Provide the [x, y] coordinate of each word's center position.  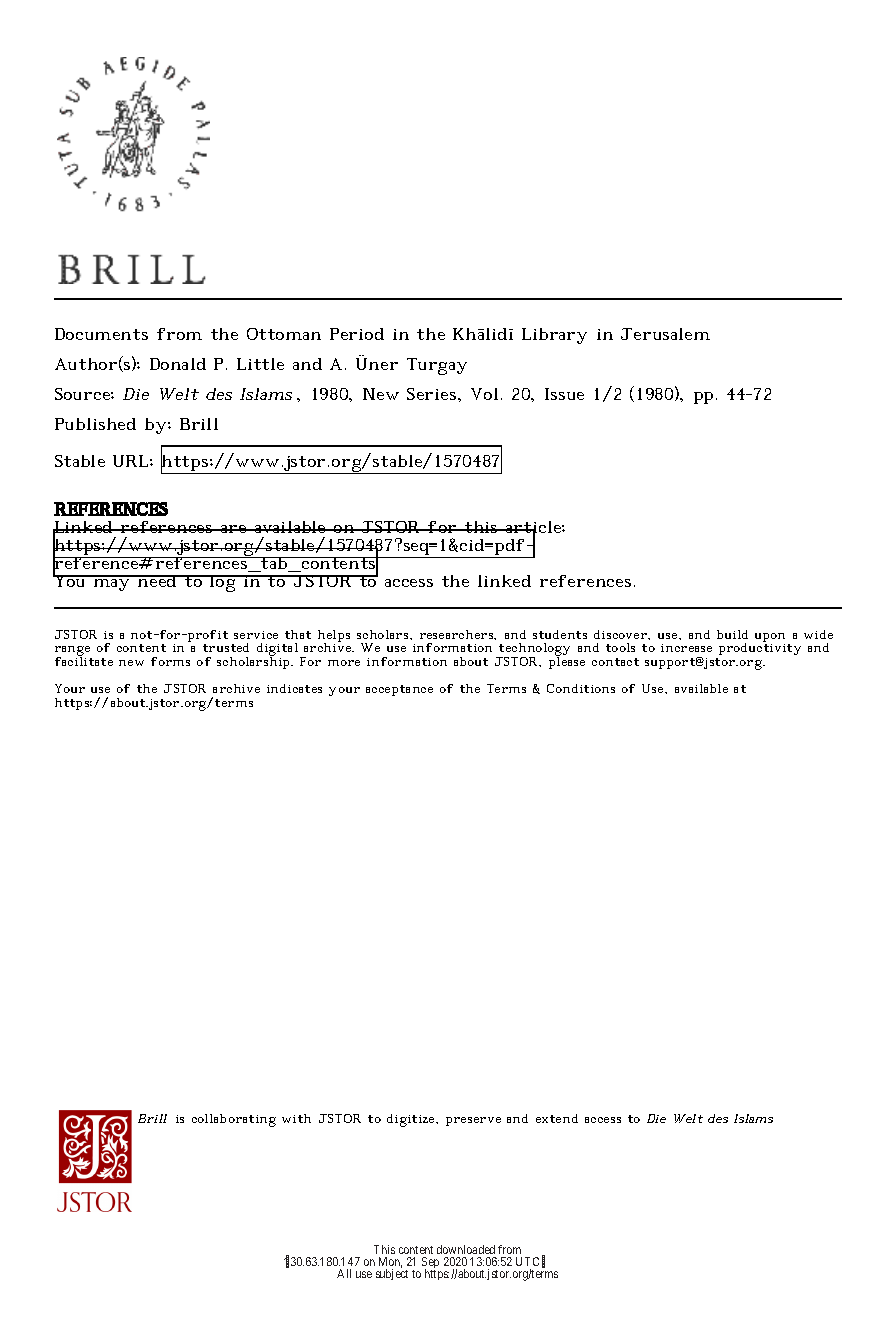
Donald [178, 364]
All [344, 1273]
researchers [458, 635]
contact [615, 662]
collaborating [234, 1120]
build [732, 634]
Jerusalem [665, 334]
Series [433, 394]
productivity [760, 648]
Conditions [581, 688]
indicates [294, 688]
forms [170, 661]
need [157, 581]
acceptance [399, 690]
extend [557, 1118]
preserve [473, 1121]
